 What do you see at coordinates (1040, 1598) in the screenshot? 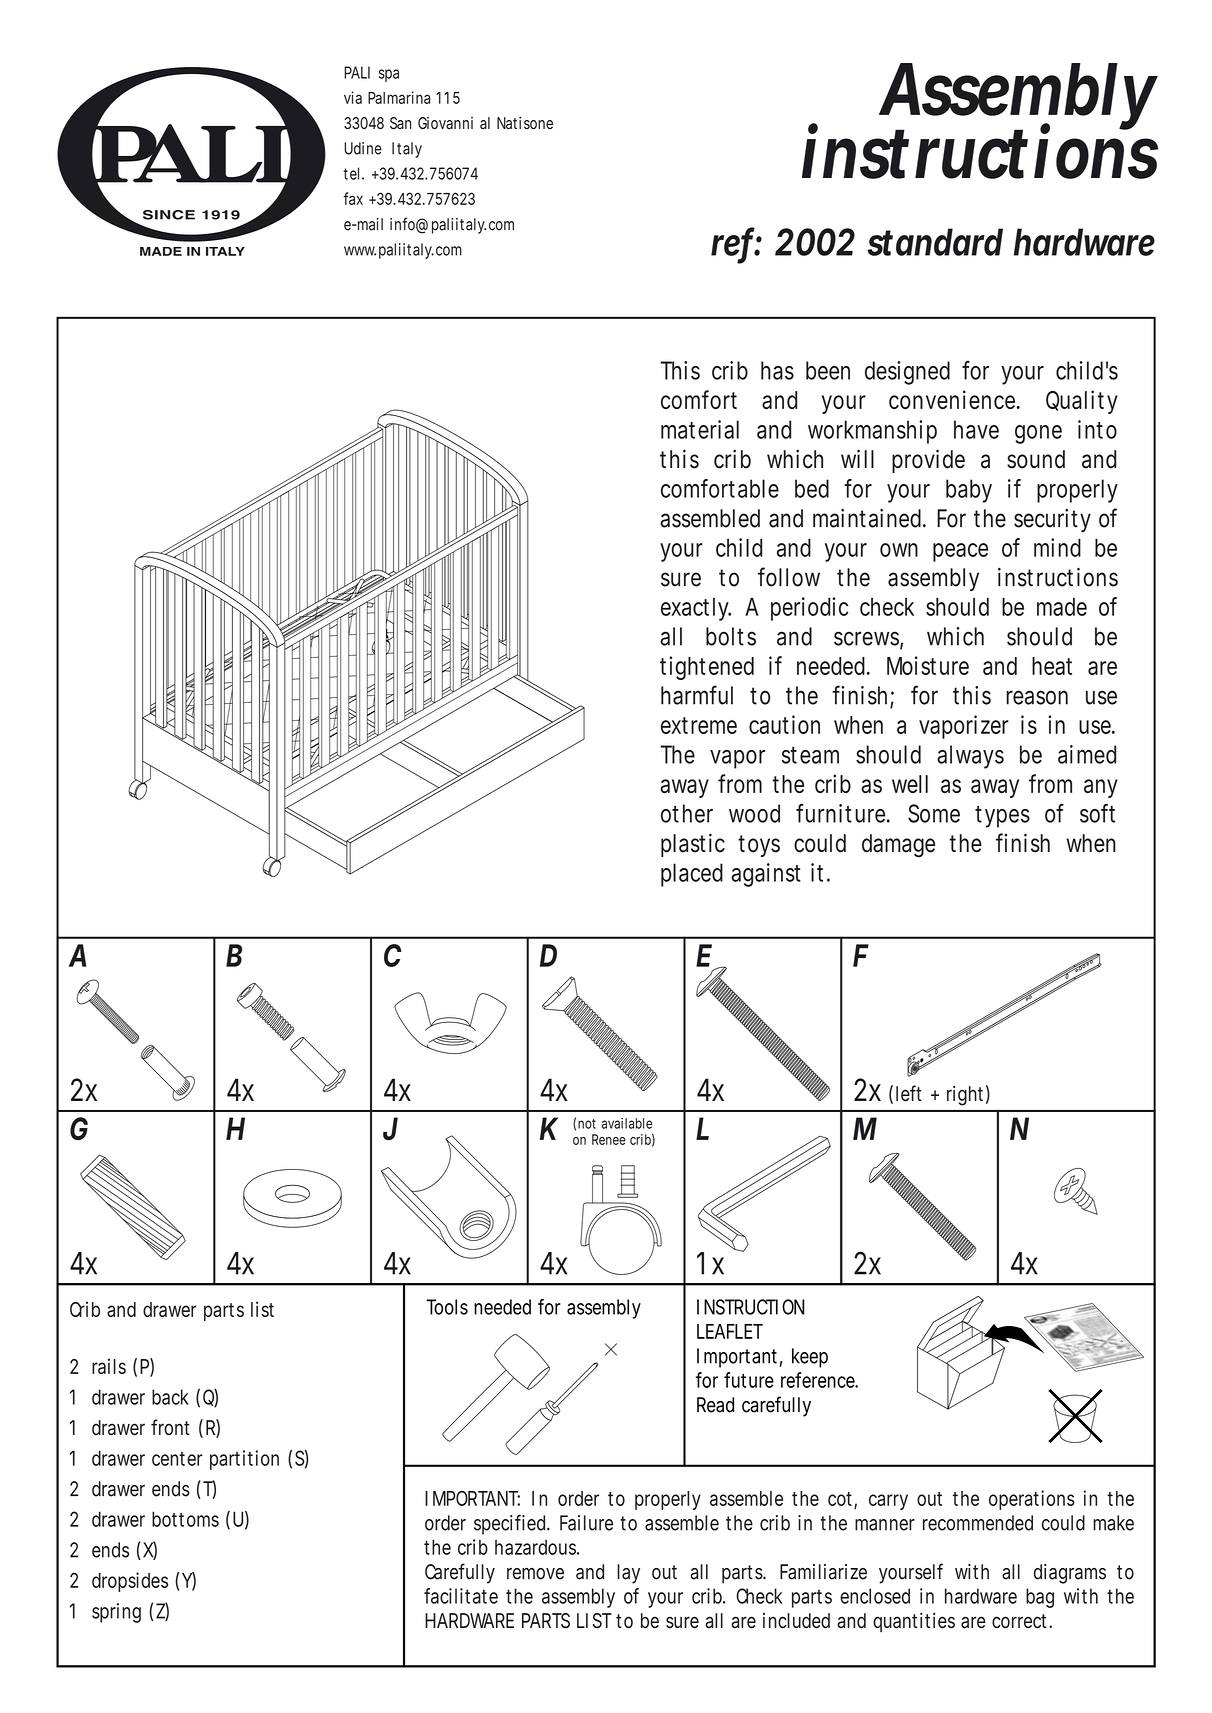
I see `bag` at bounding box center [1040, 1598].
